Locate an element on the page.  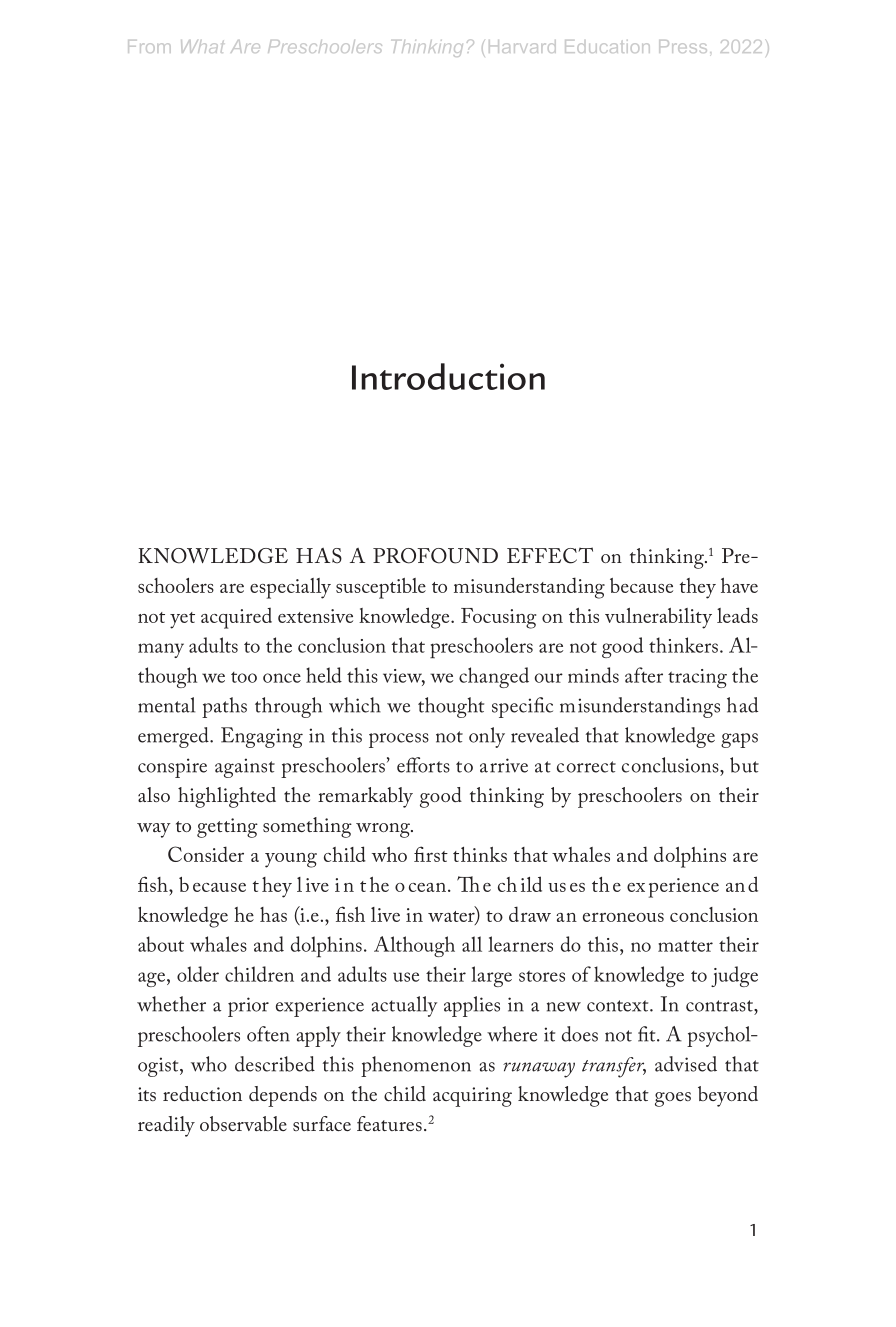
efforts is located at coordinates (423, 765).
